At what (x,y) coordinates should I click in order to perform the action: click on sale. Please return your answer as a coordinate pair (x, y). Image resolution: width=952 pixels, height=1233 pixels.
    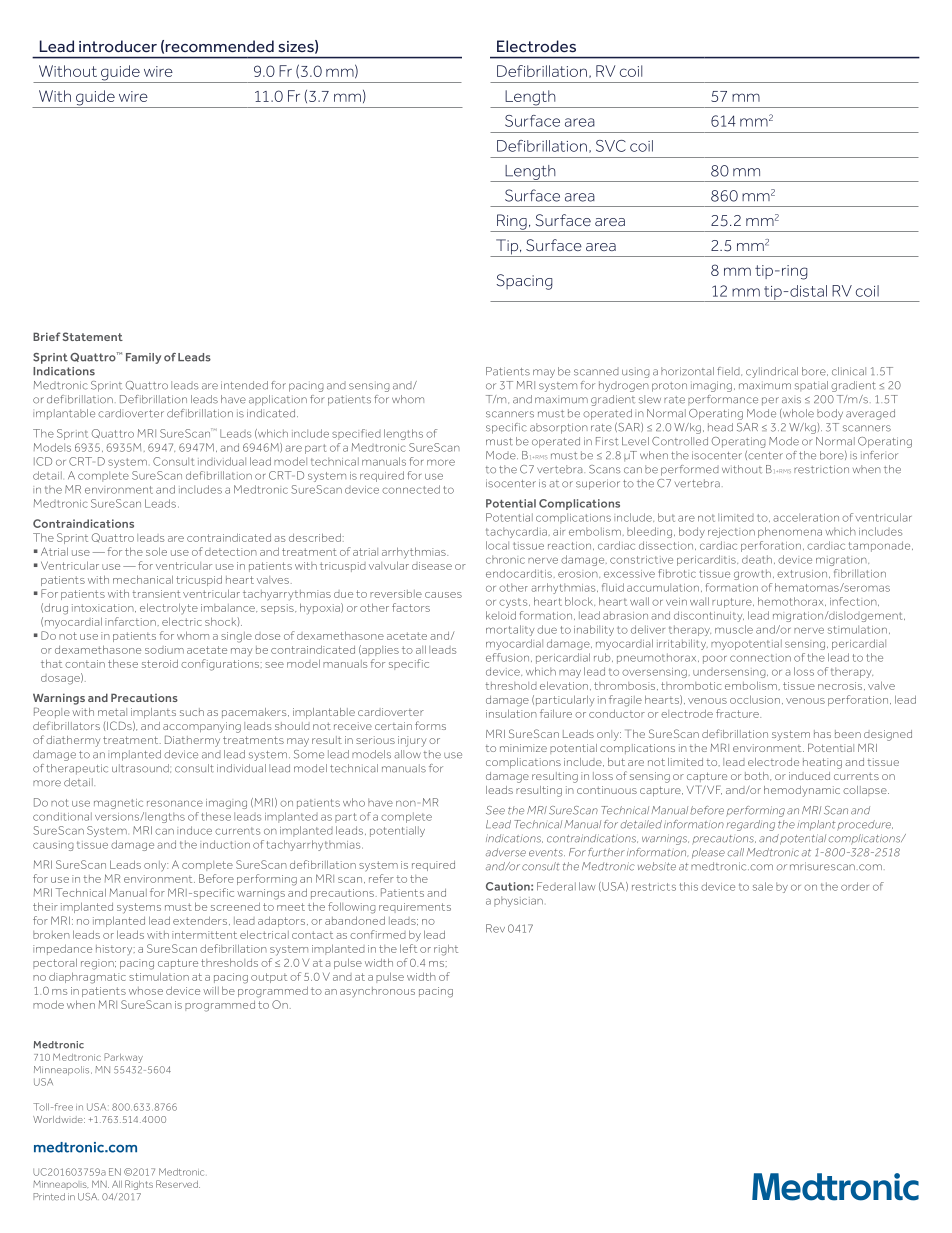
    Looking at the image, I should click on (763, 886).
